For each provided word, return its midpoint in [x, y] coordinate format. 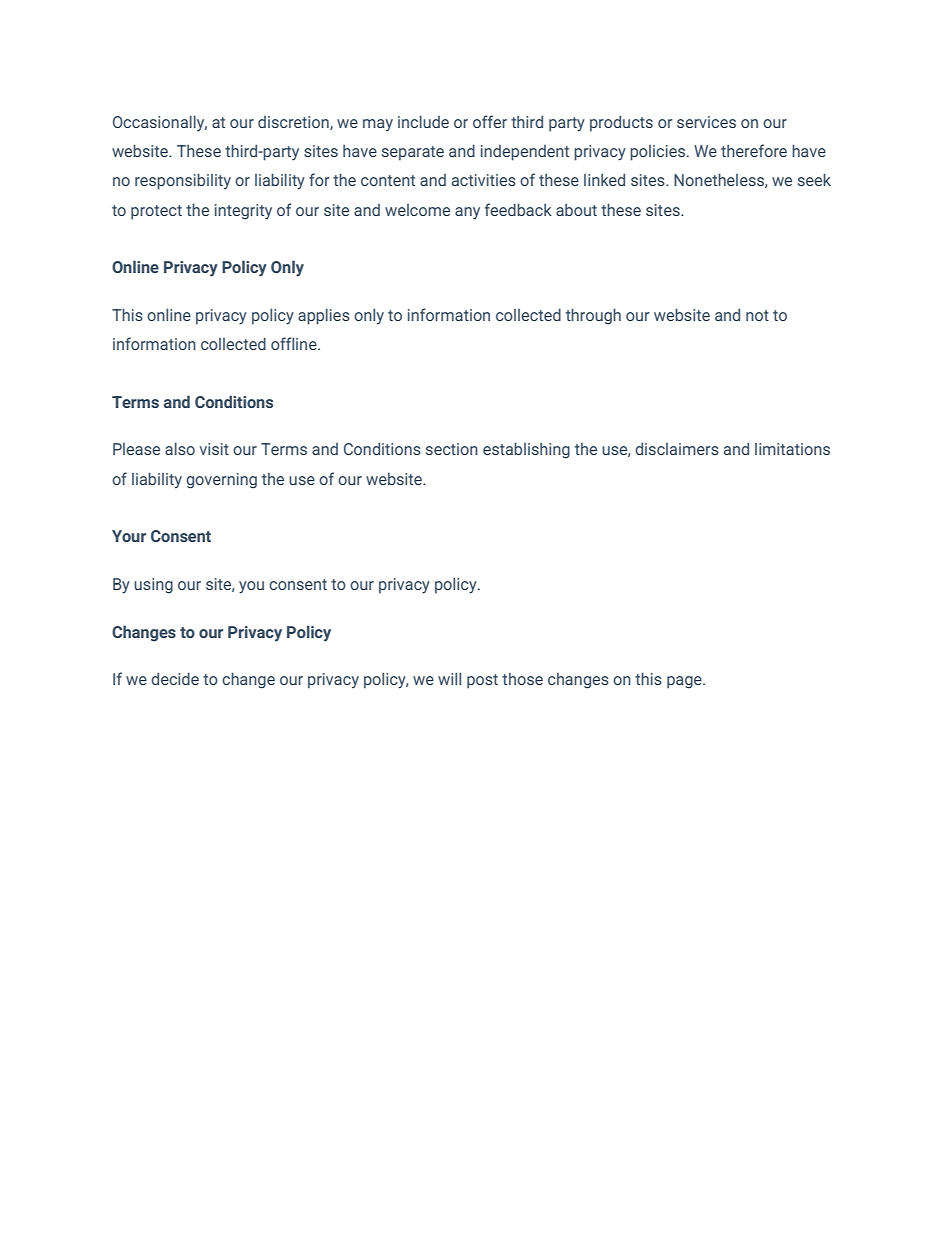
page [685, 682]
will [449, 678]
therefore [754, 150]
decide [175, 678]
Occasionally [160, 123]
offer [490, 121]
